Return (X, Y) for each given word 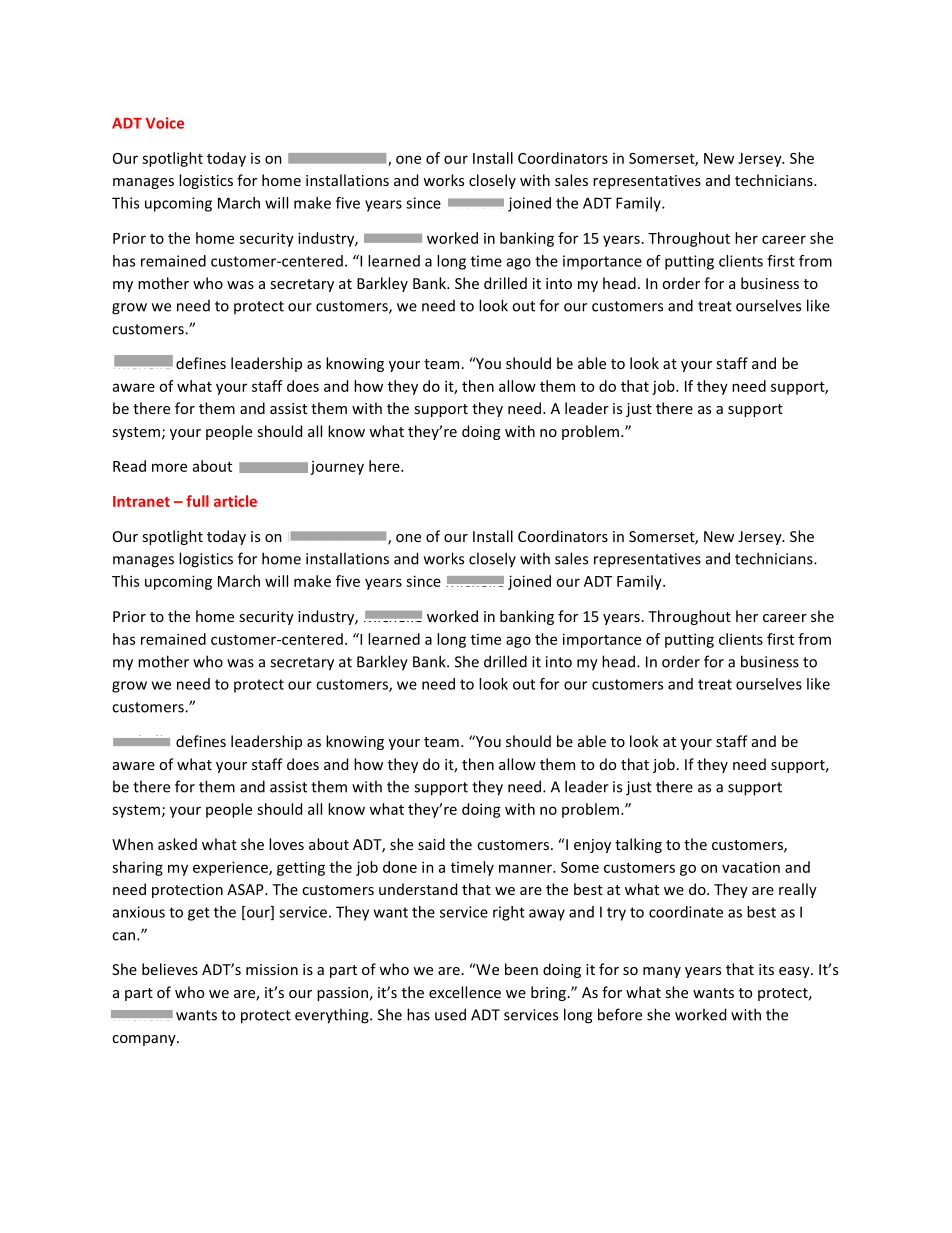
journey (337, 468)
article (235, 501)
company (145, 1040)
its (766, 969)
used (450, 1014)
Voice (165, 123)
